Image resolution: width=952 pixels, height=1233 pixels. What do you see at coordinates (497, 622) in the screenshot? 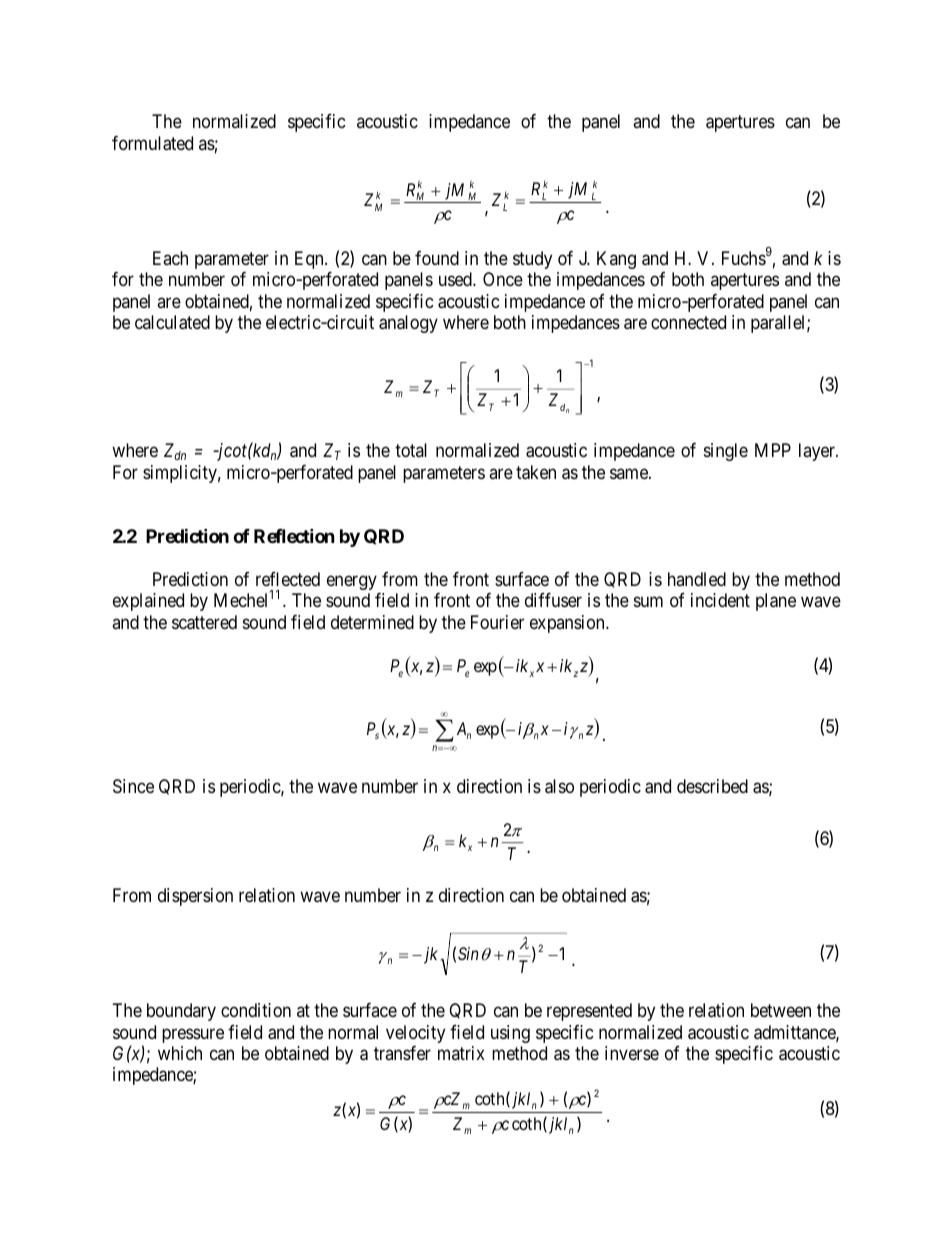
I see `Fourier` at bounding box center [497, 622].
